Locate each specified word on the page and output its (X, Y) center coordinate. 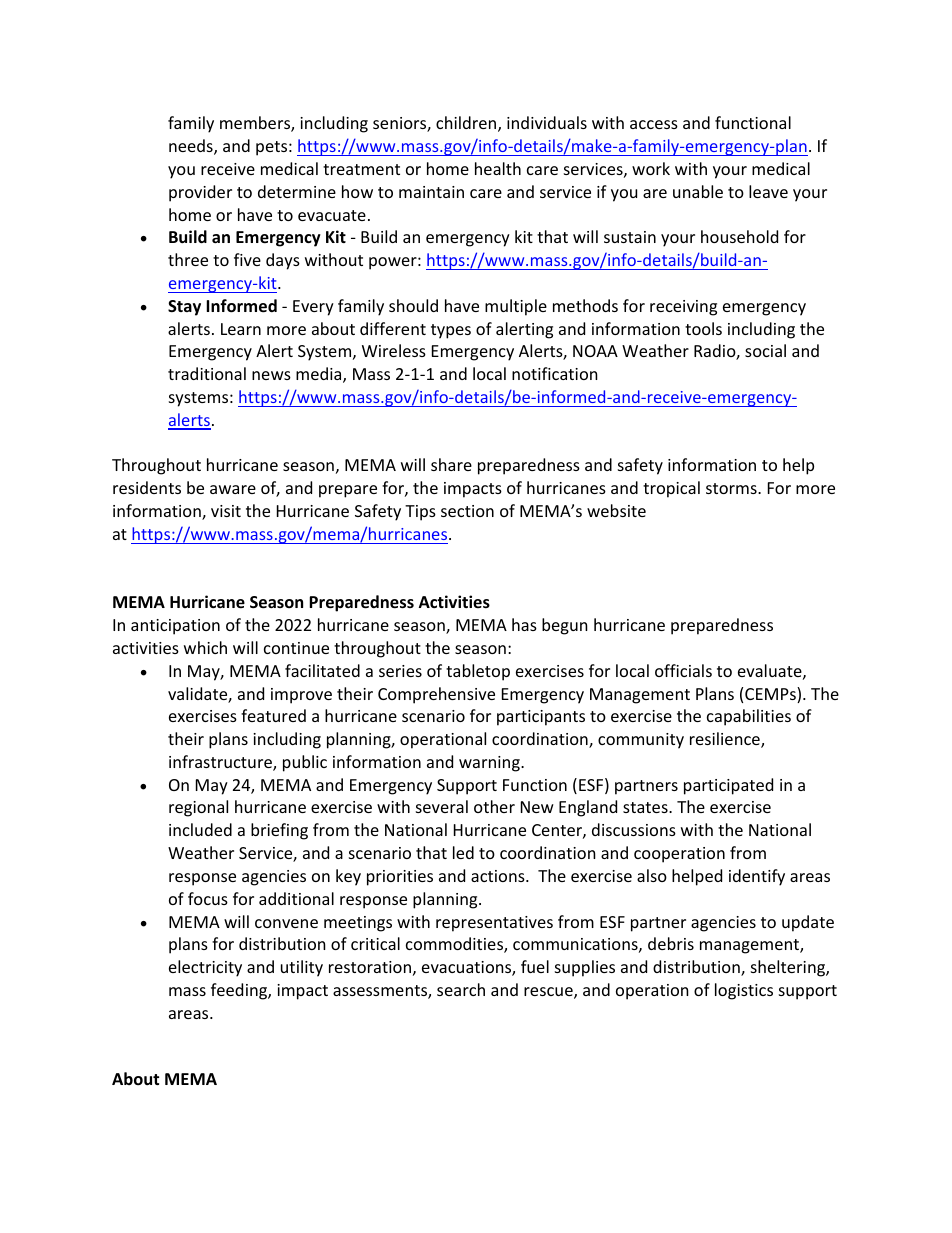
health (498, 168)
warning (490, 764)
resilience (726, 740)
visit (226, 511)
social (765, 350)
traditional (207, 373)
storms (732, 488)
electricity (205, 968)
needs (192, 147)
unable (698, 191)
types (451, 331)
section (467, 511)
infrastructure (221, 763)
